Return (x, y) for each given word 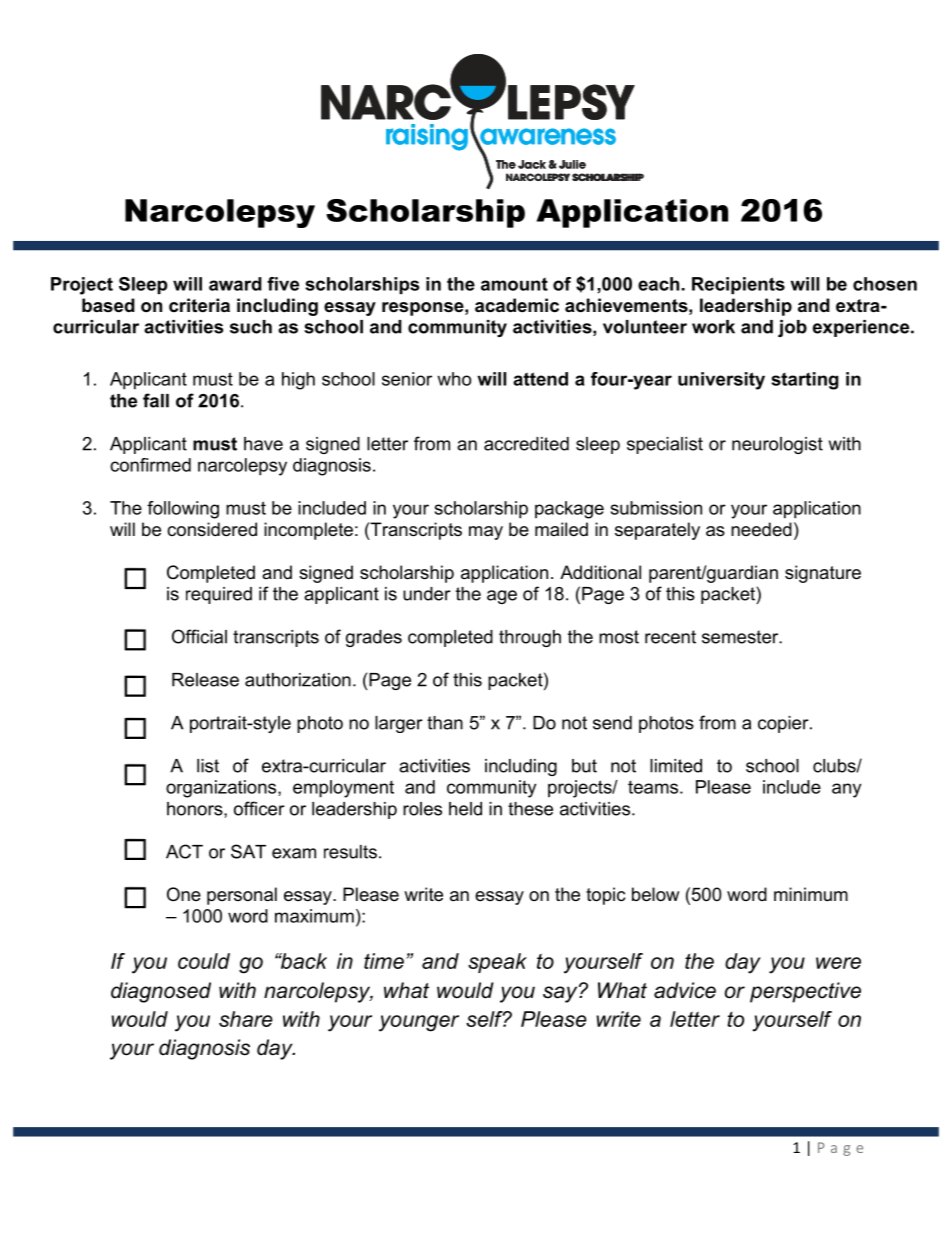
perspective (805, 992)
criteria (199, 305)
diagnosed (161, 992)
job (792, 328)
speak (497, 963)
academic (517, 305)
